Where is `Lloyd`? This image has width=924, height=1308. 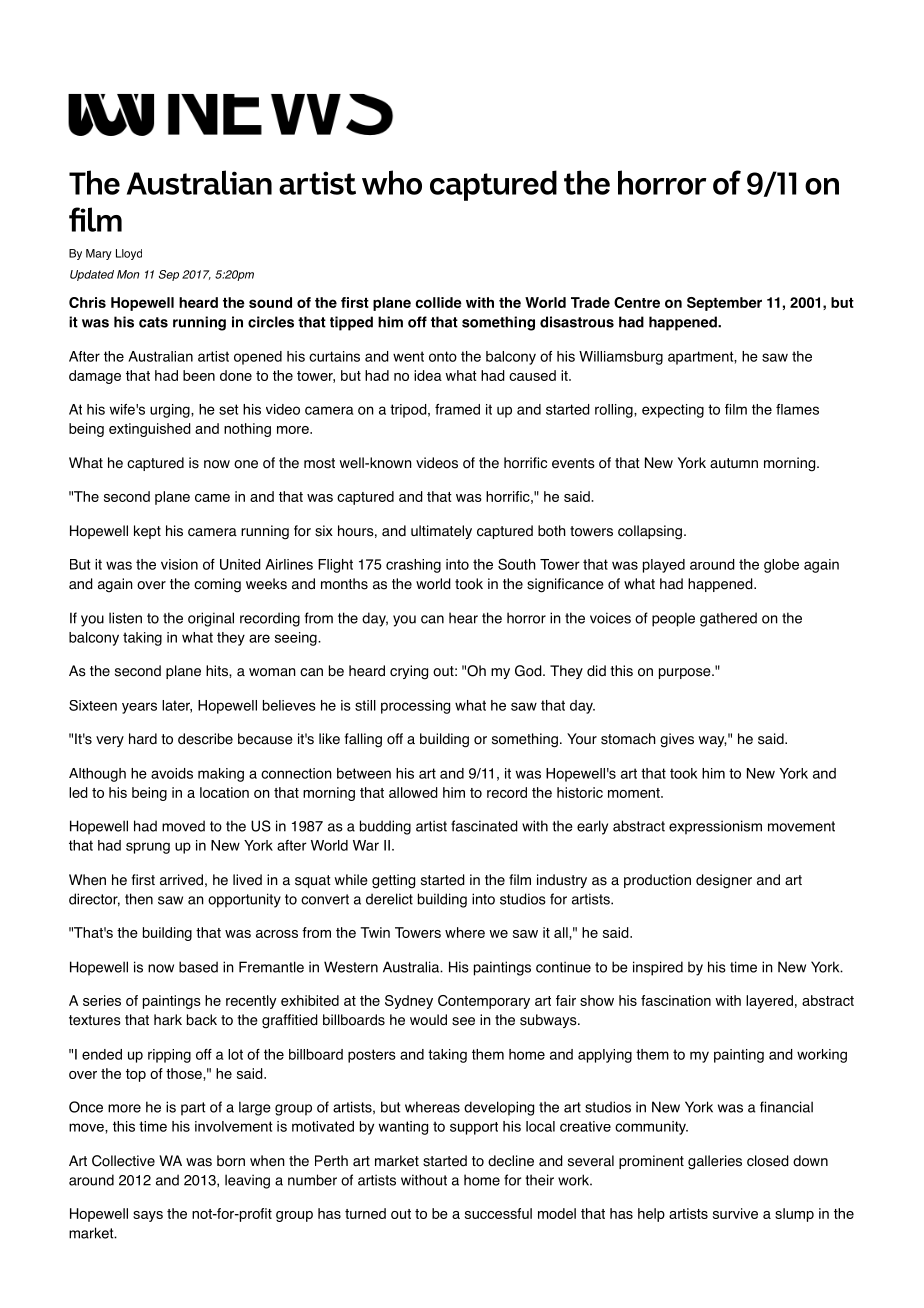
Lloyd is located at coordinates (129, 254).
